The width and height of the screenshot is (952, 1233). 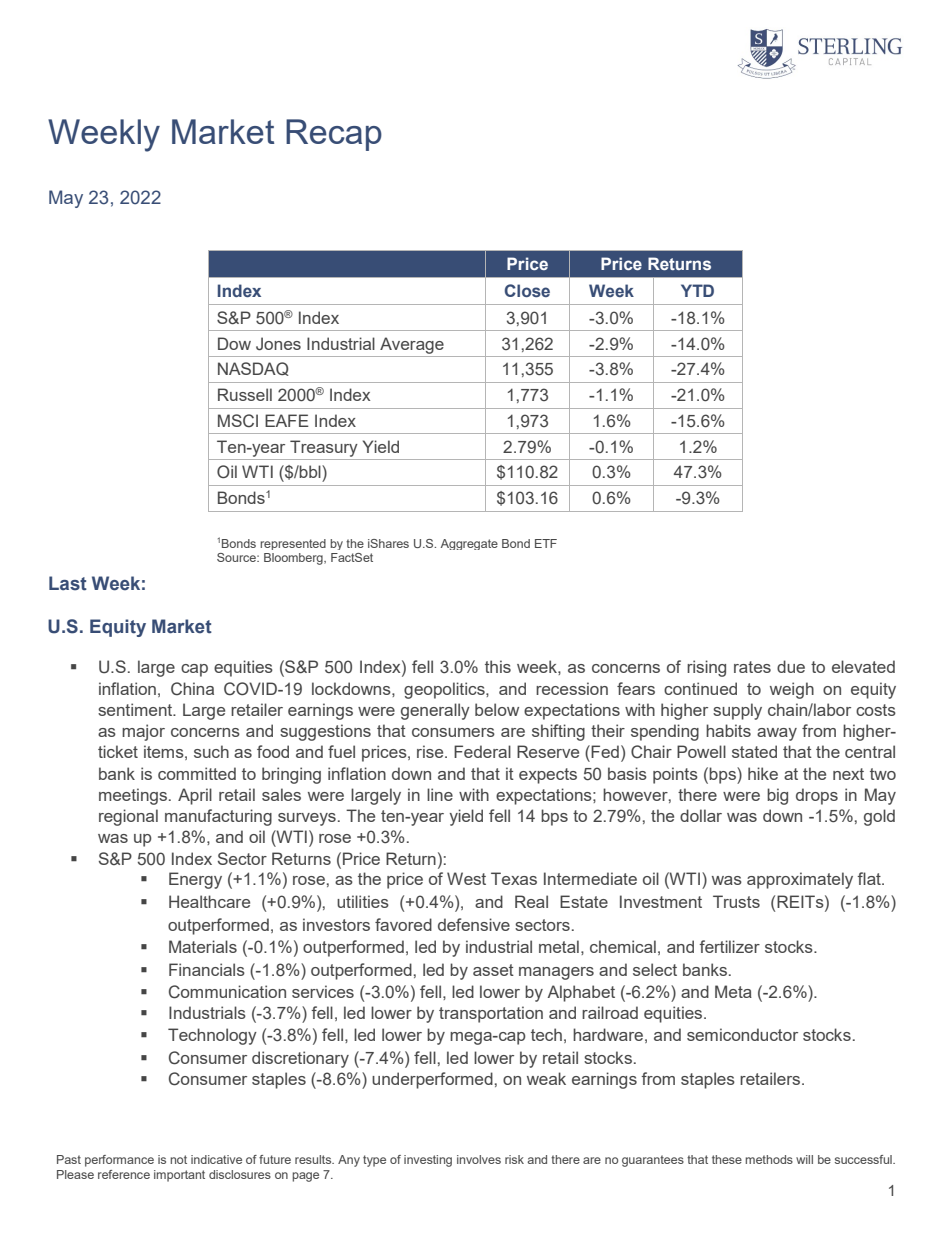 What do you see at coordinates (68, 583) in the screenshot?
I see `Last` at bounding box center [68, 583].
